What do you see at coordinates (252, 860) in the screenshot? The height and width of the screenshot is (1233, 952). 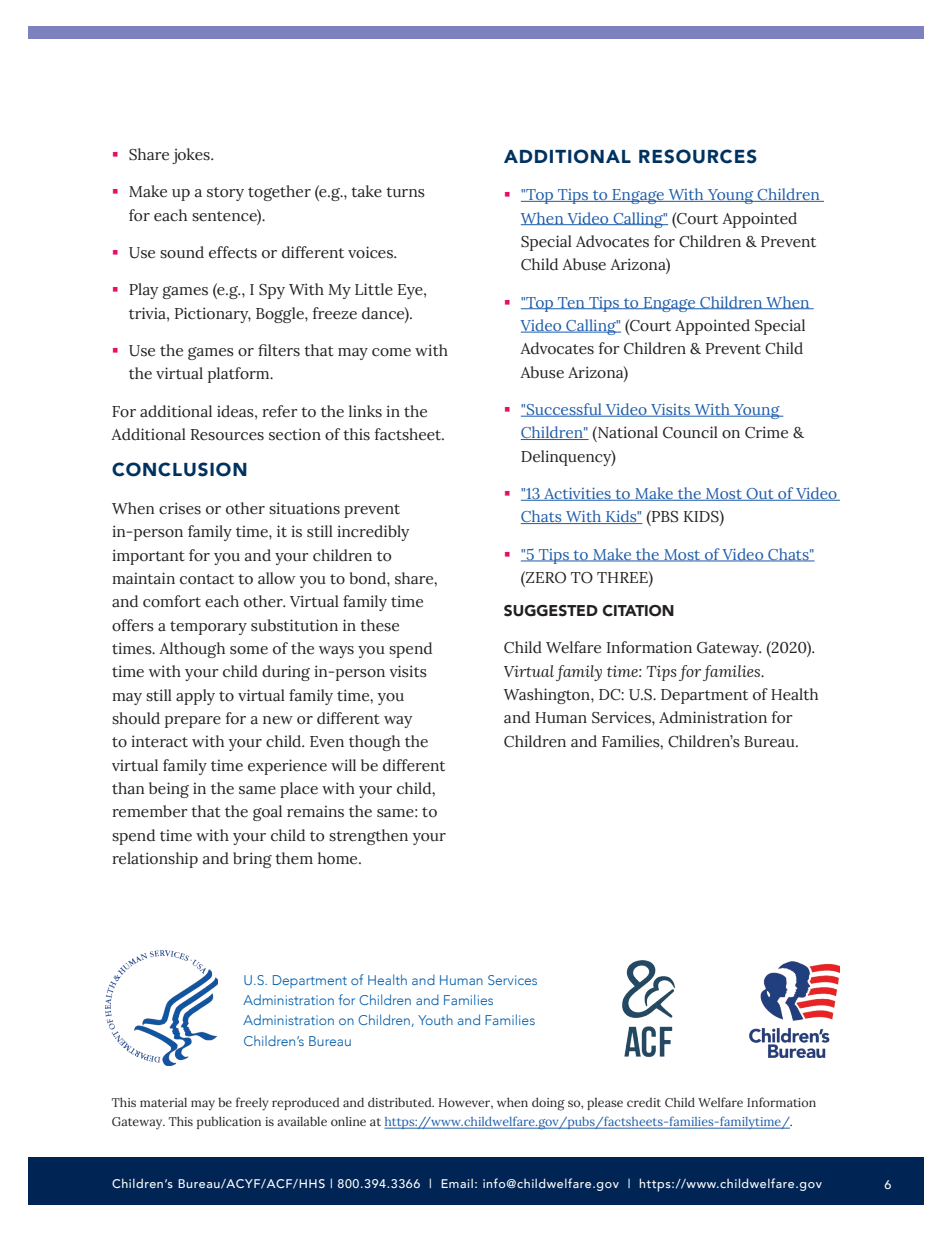 I see `bring` at bounding box center [252, 860].
